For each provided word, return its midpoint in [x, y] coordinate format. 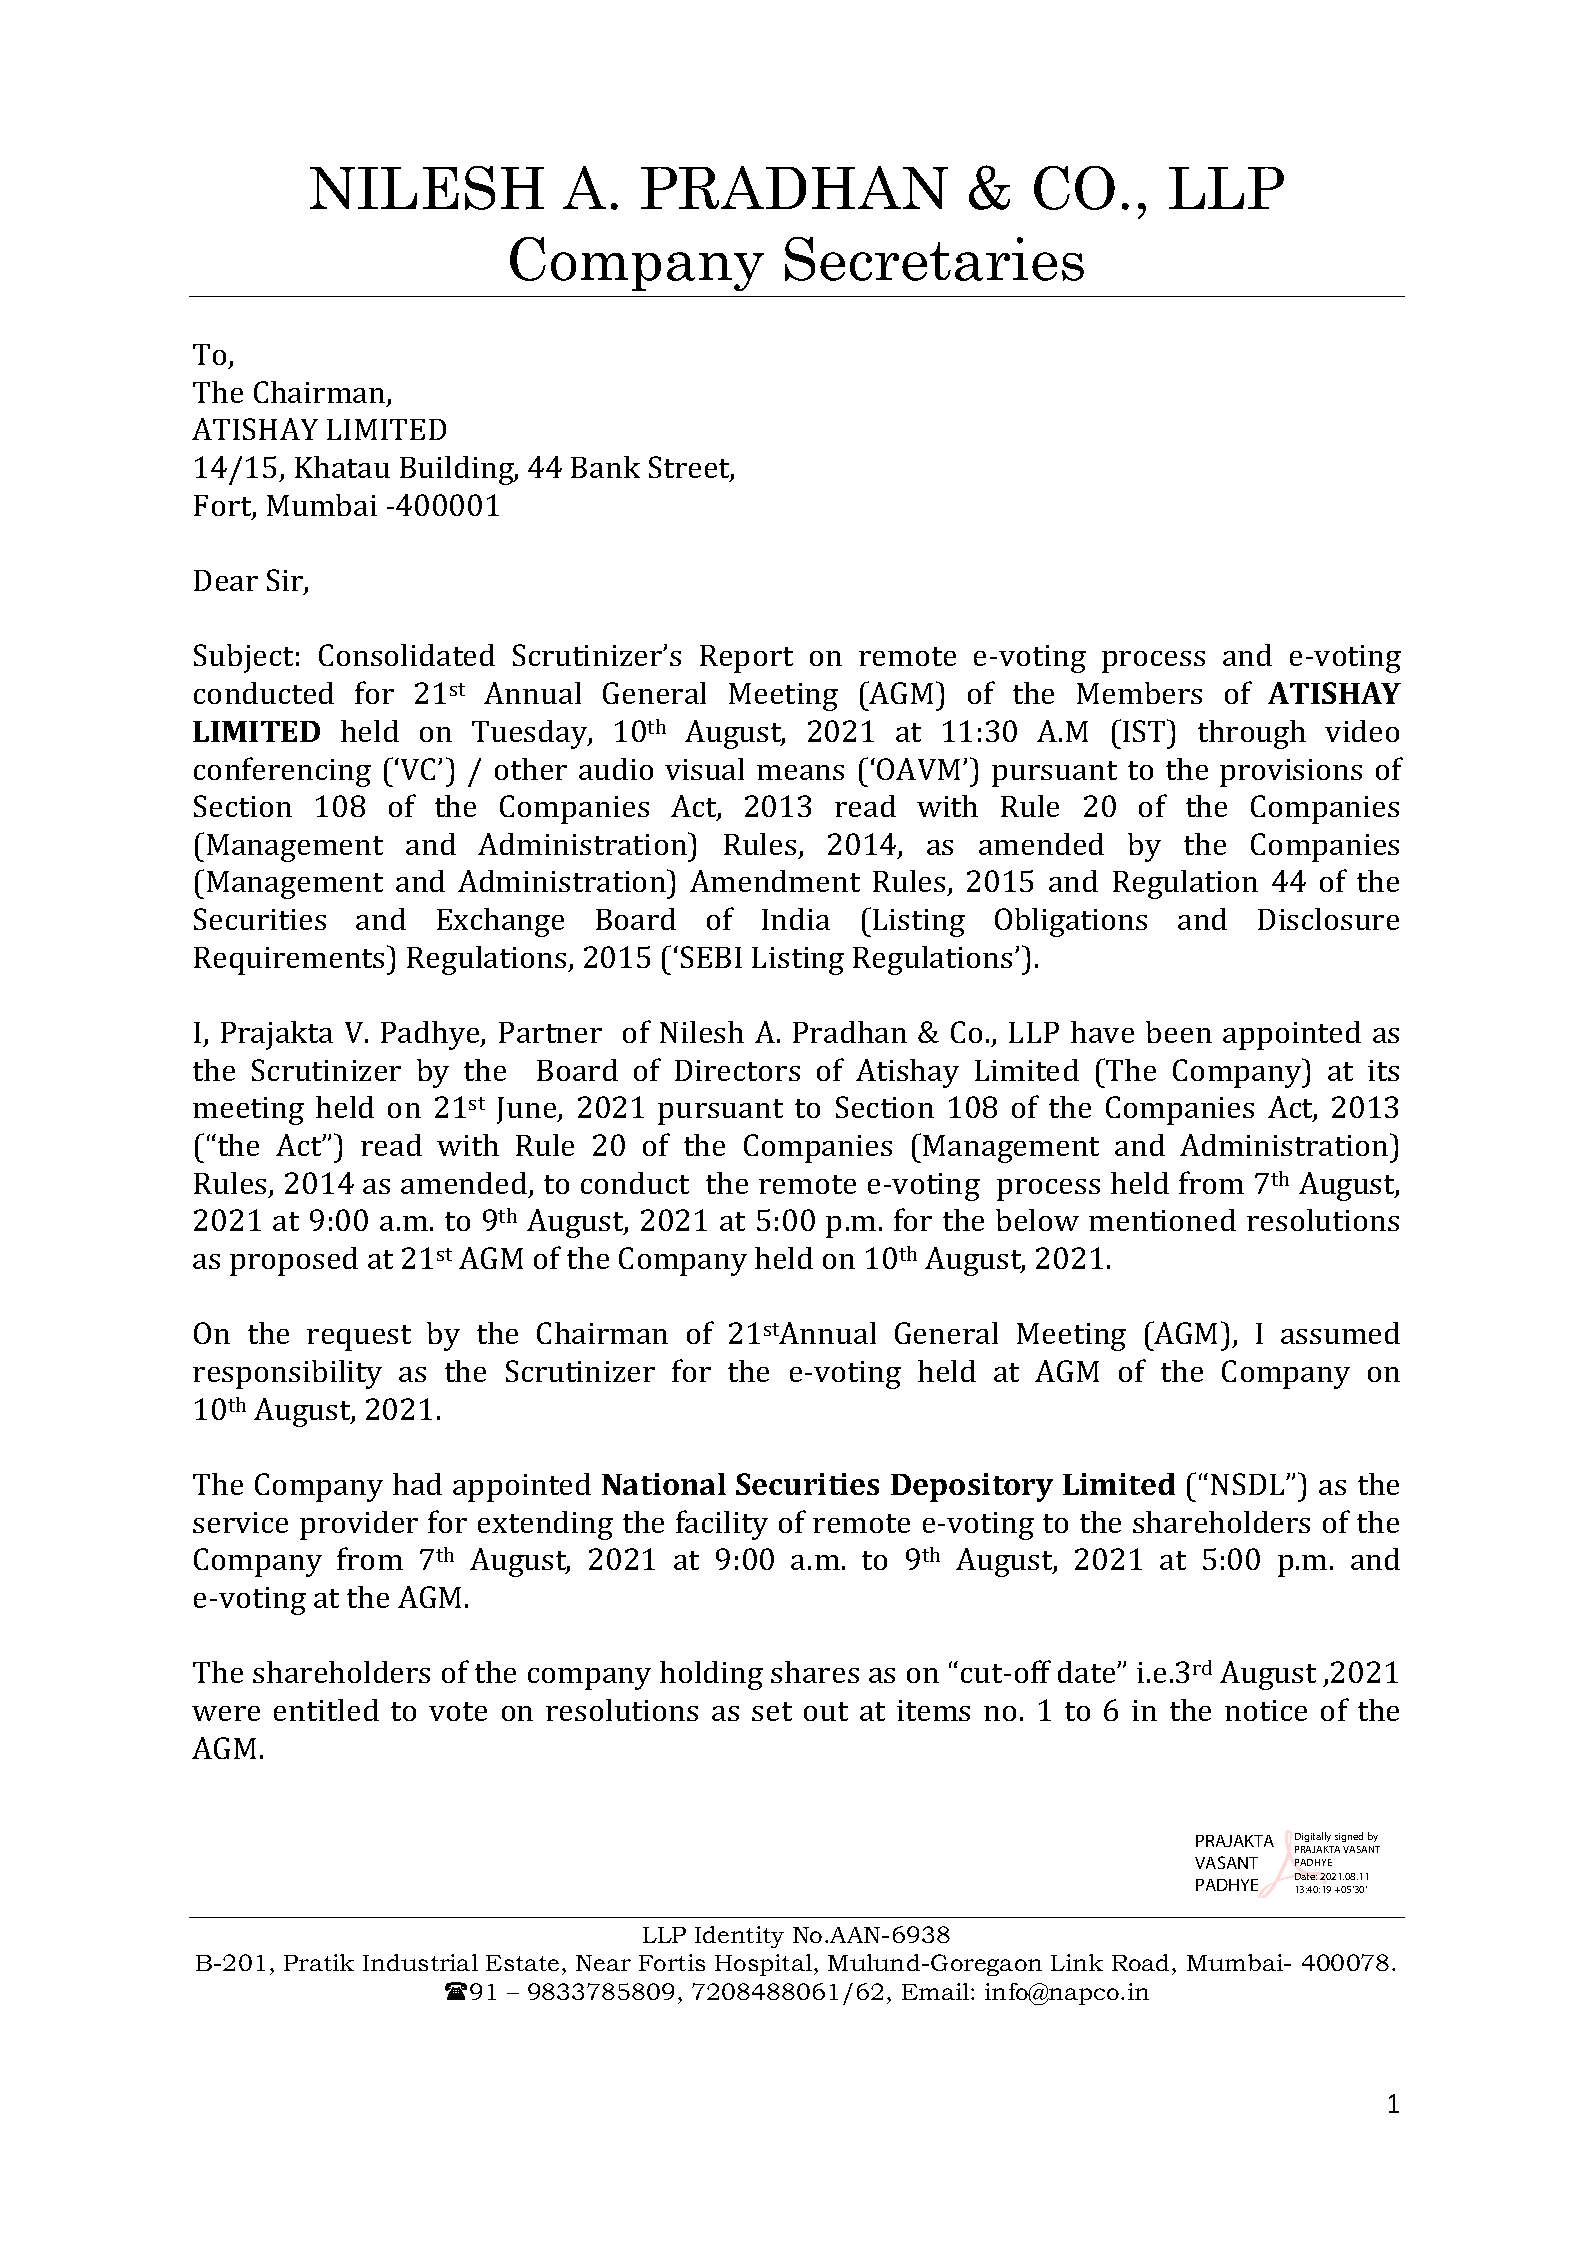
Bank [605, 467]
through [1252, 734]
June [528, 1110]
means [800, 772]
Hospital [763, 1965]
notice [1266, 1710]
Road [1140, 1962]
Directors [737, 1070]
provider [359, 1525]
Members [1139, 693]
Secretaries [934, 259]
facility [722, 1525]
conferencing [282, 772]
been [1179, 1032]
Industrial [420, 1962]
